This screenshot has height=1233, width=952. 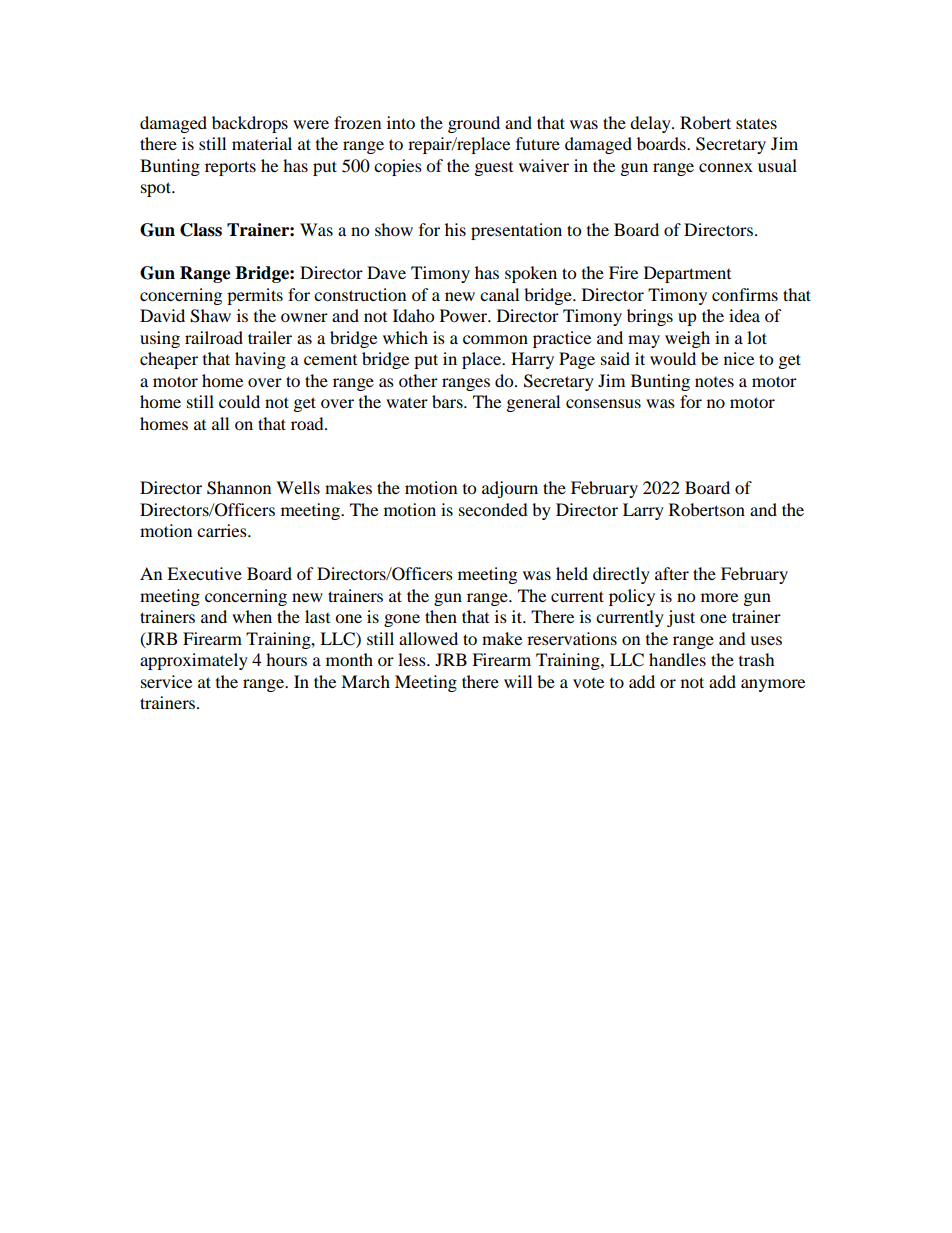 What do you see at coordinates (413, 659) in the screenshot?
I see `less` at bounding box center [413, 659].
